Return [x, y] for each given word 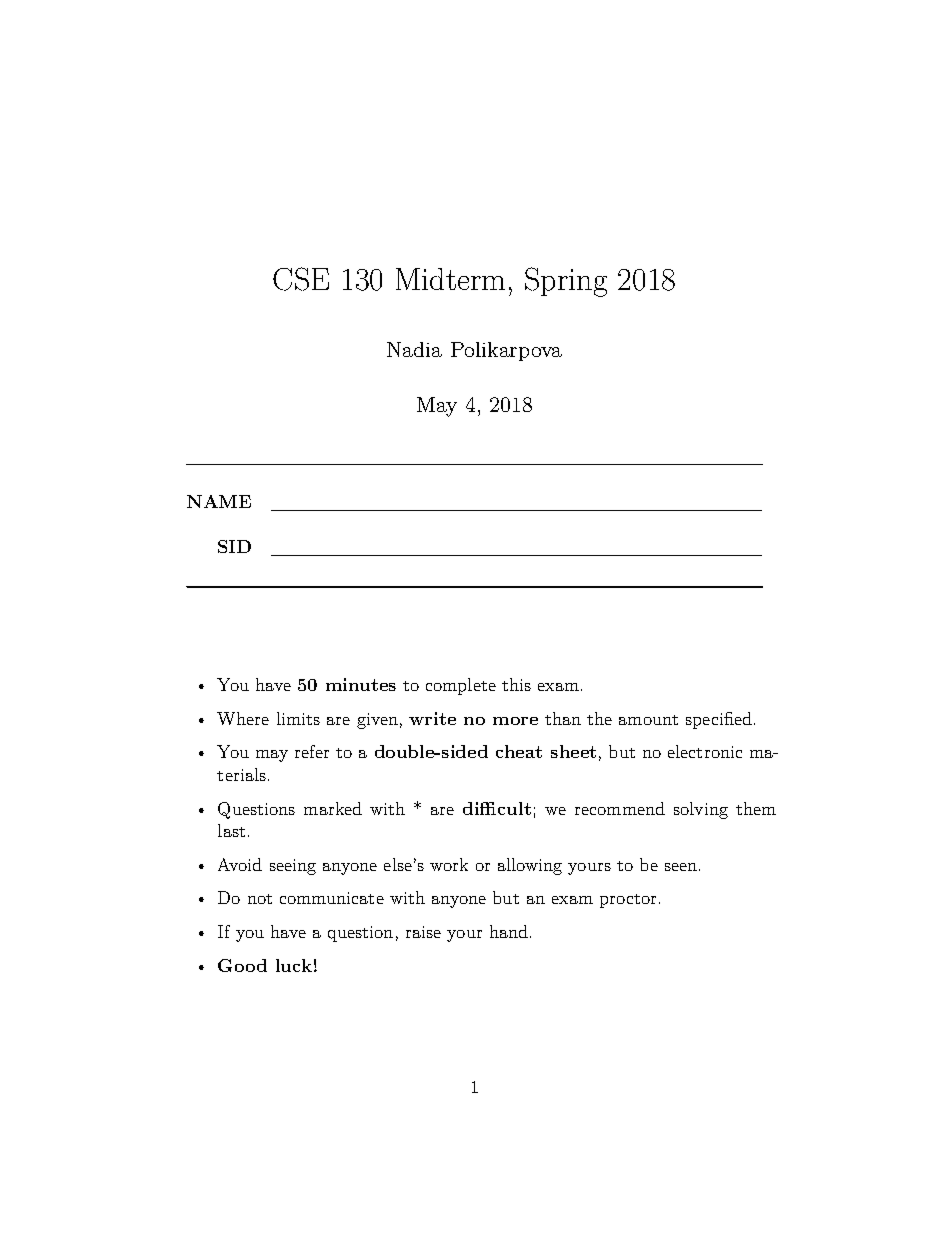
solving [701, 810]
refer [312, 751]
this [516, 684]
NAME [219, 501]
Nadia [414, 349]
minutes [361, 684]
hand [510, 931]
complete [461, 686]
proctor [630, 901]
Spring [566, 282]
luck [294, 965]
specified [719, 720]
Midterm [450, 279]
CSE [301, 279]
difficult [497, 808]
